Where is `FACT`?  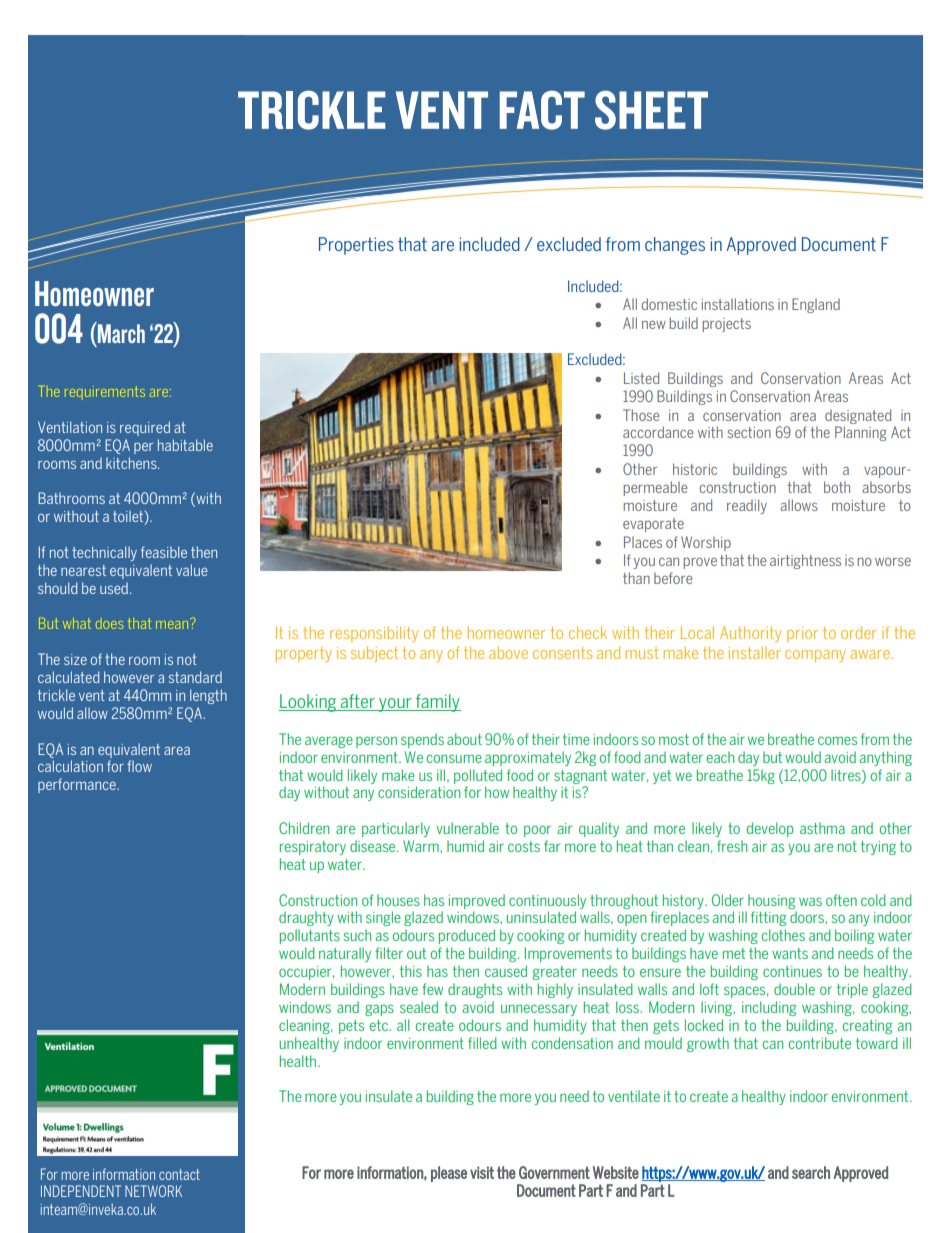 FACT is located at coordinates (542, 110).
